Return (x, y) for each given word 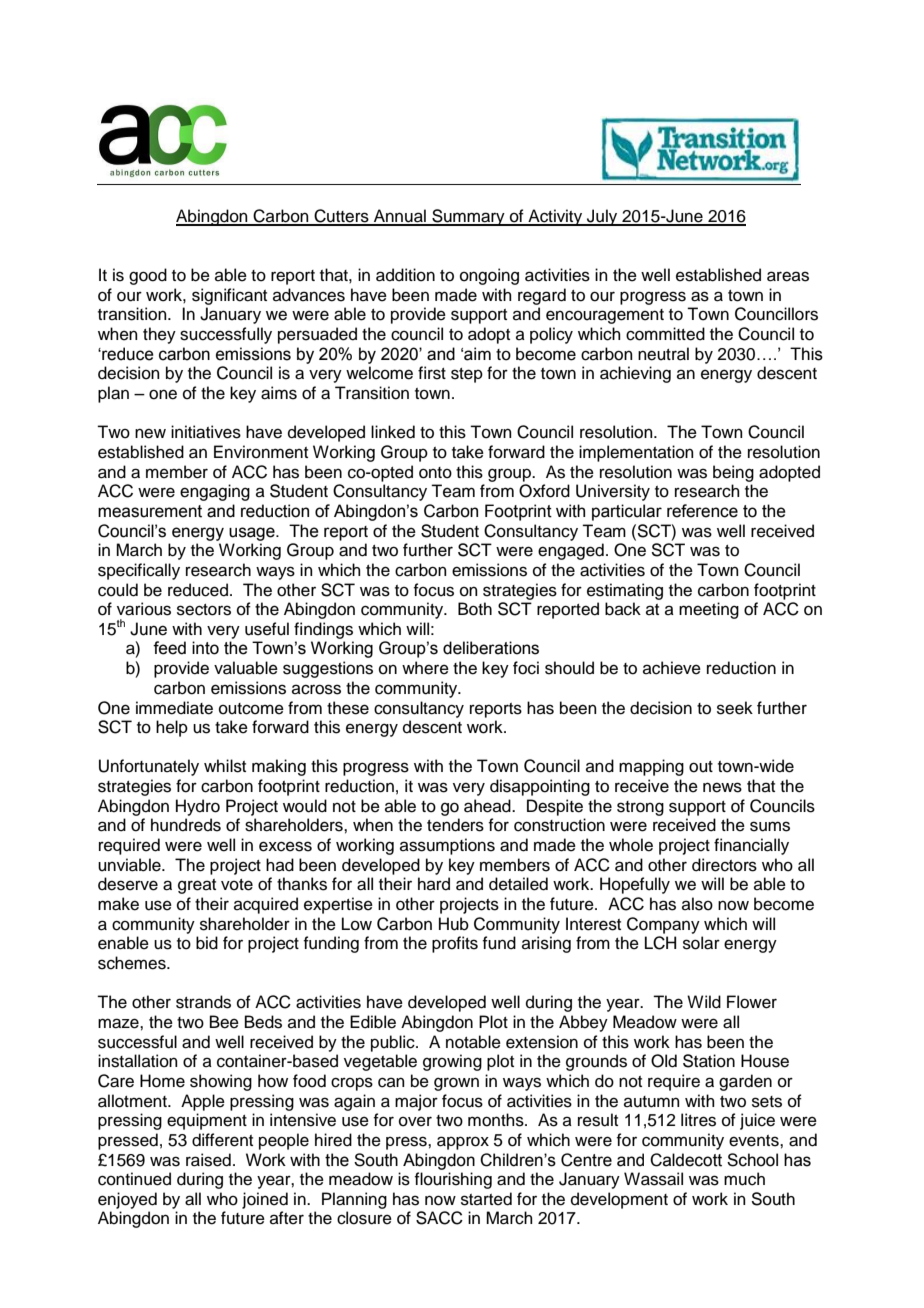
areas (788, 276)
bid (207, 943)
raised (208, 1160)
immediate (174, 708)
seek (735, 708)
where (425, 668)
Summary (468, 217)
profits (455, 944)
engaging (215, 492)
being (733, 473)
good (148, 276)
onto (435, 473)
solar (701, 943)
